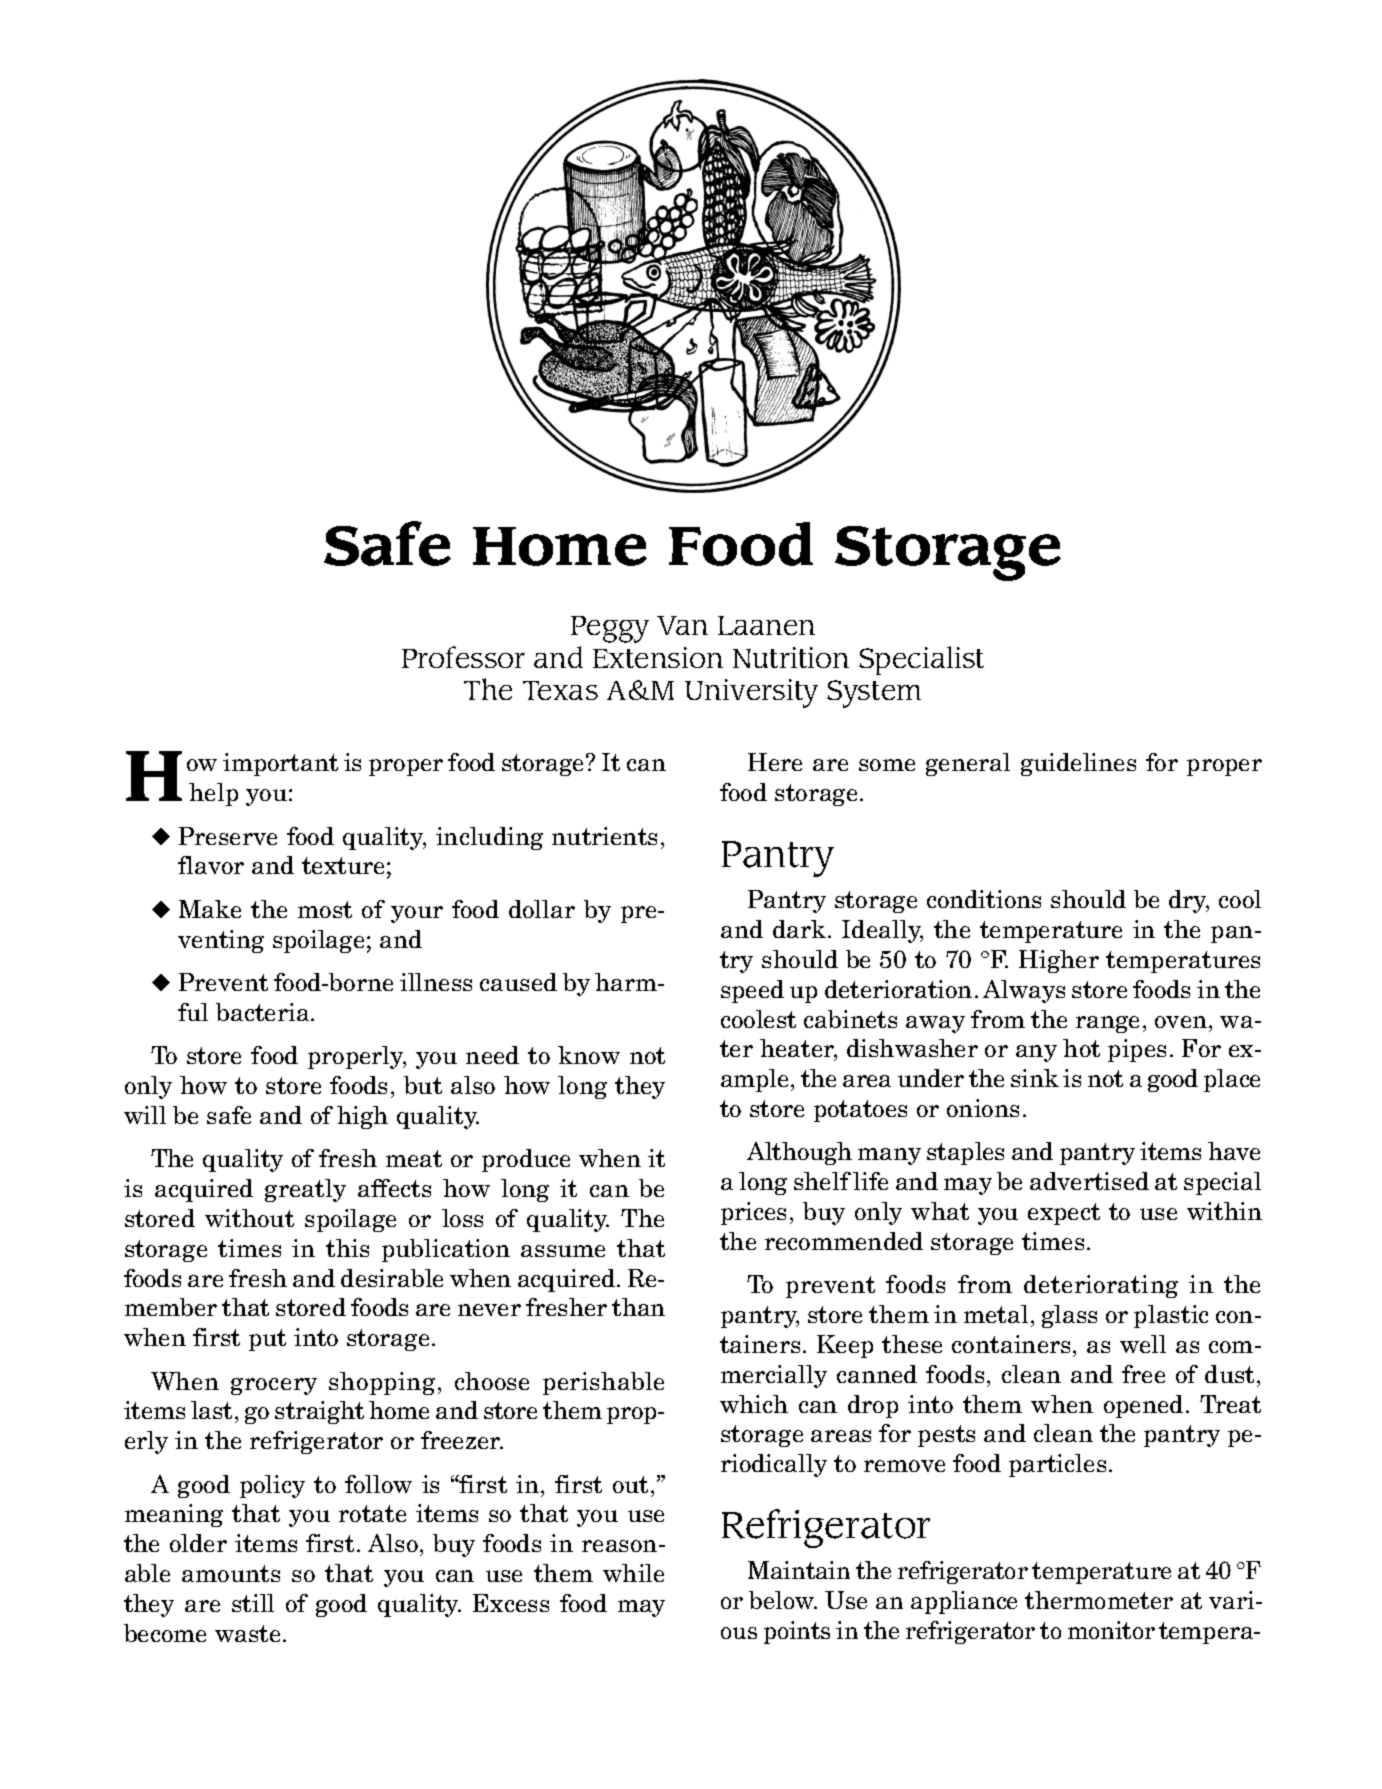 This page has height=1789, width=1382. Describe the element at coordinates (658, 657) in the page. I see `Extension` at that location.
